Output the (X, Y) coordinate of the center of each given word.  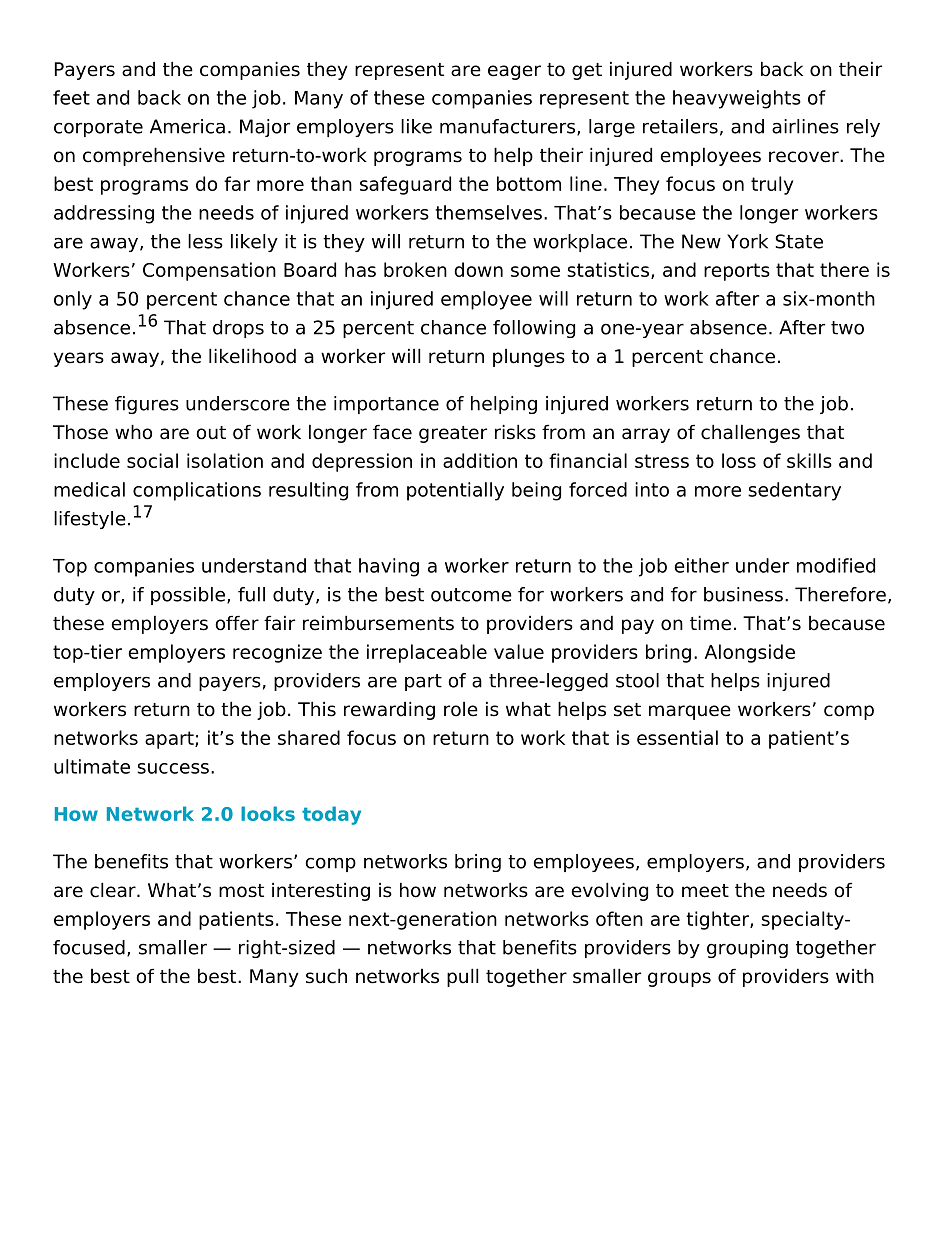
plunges (529, 358)
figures (147, 405)
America (187, 126)
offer (237, 623)
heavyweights (737, 99)
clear (114, 890)
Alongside (750, 653)
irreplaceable (427, 653)
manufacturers (507, 126)
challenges (750, 433)
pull (462, 977)
